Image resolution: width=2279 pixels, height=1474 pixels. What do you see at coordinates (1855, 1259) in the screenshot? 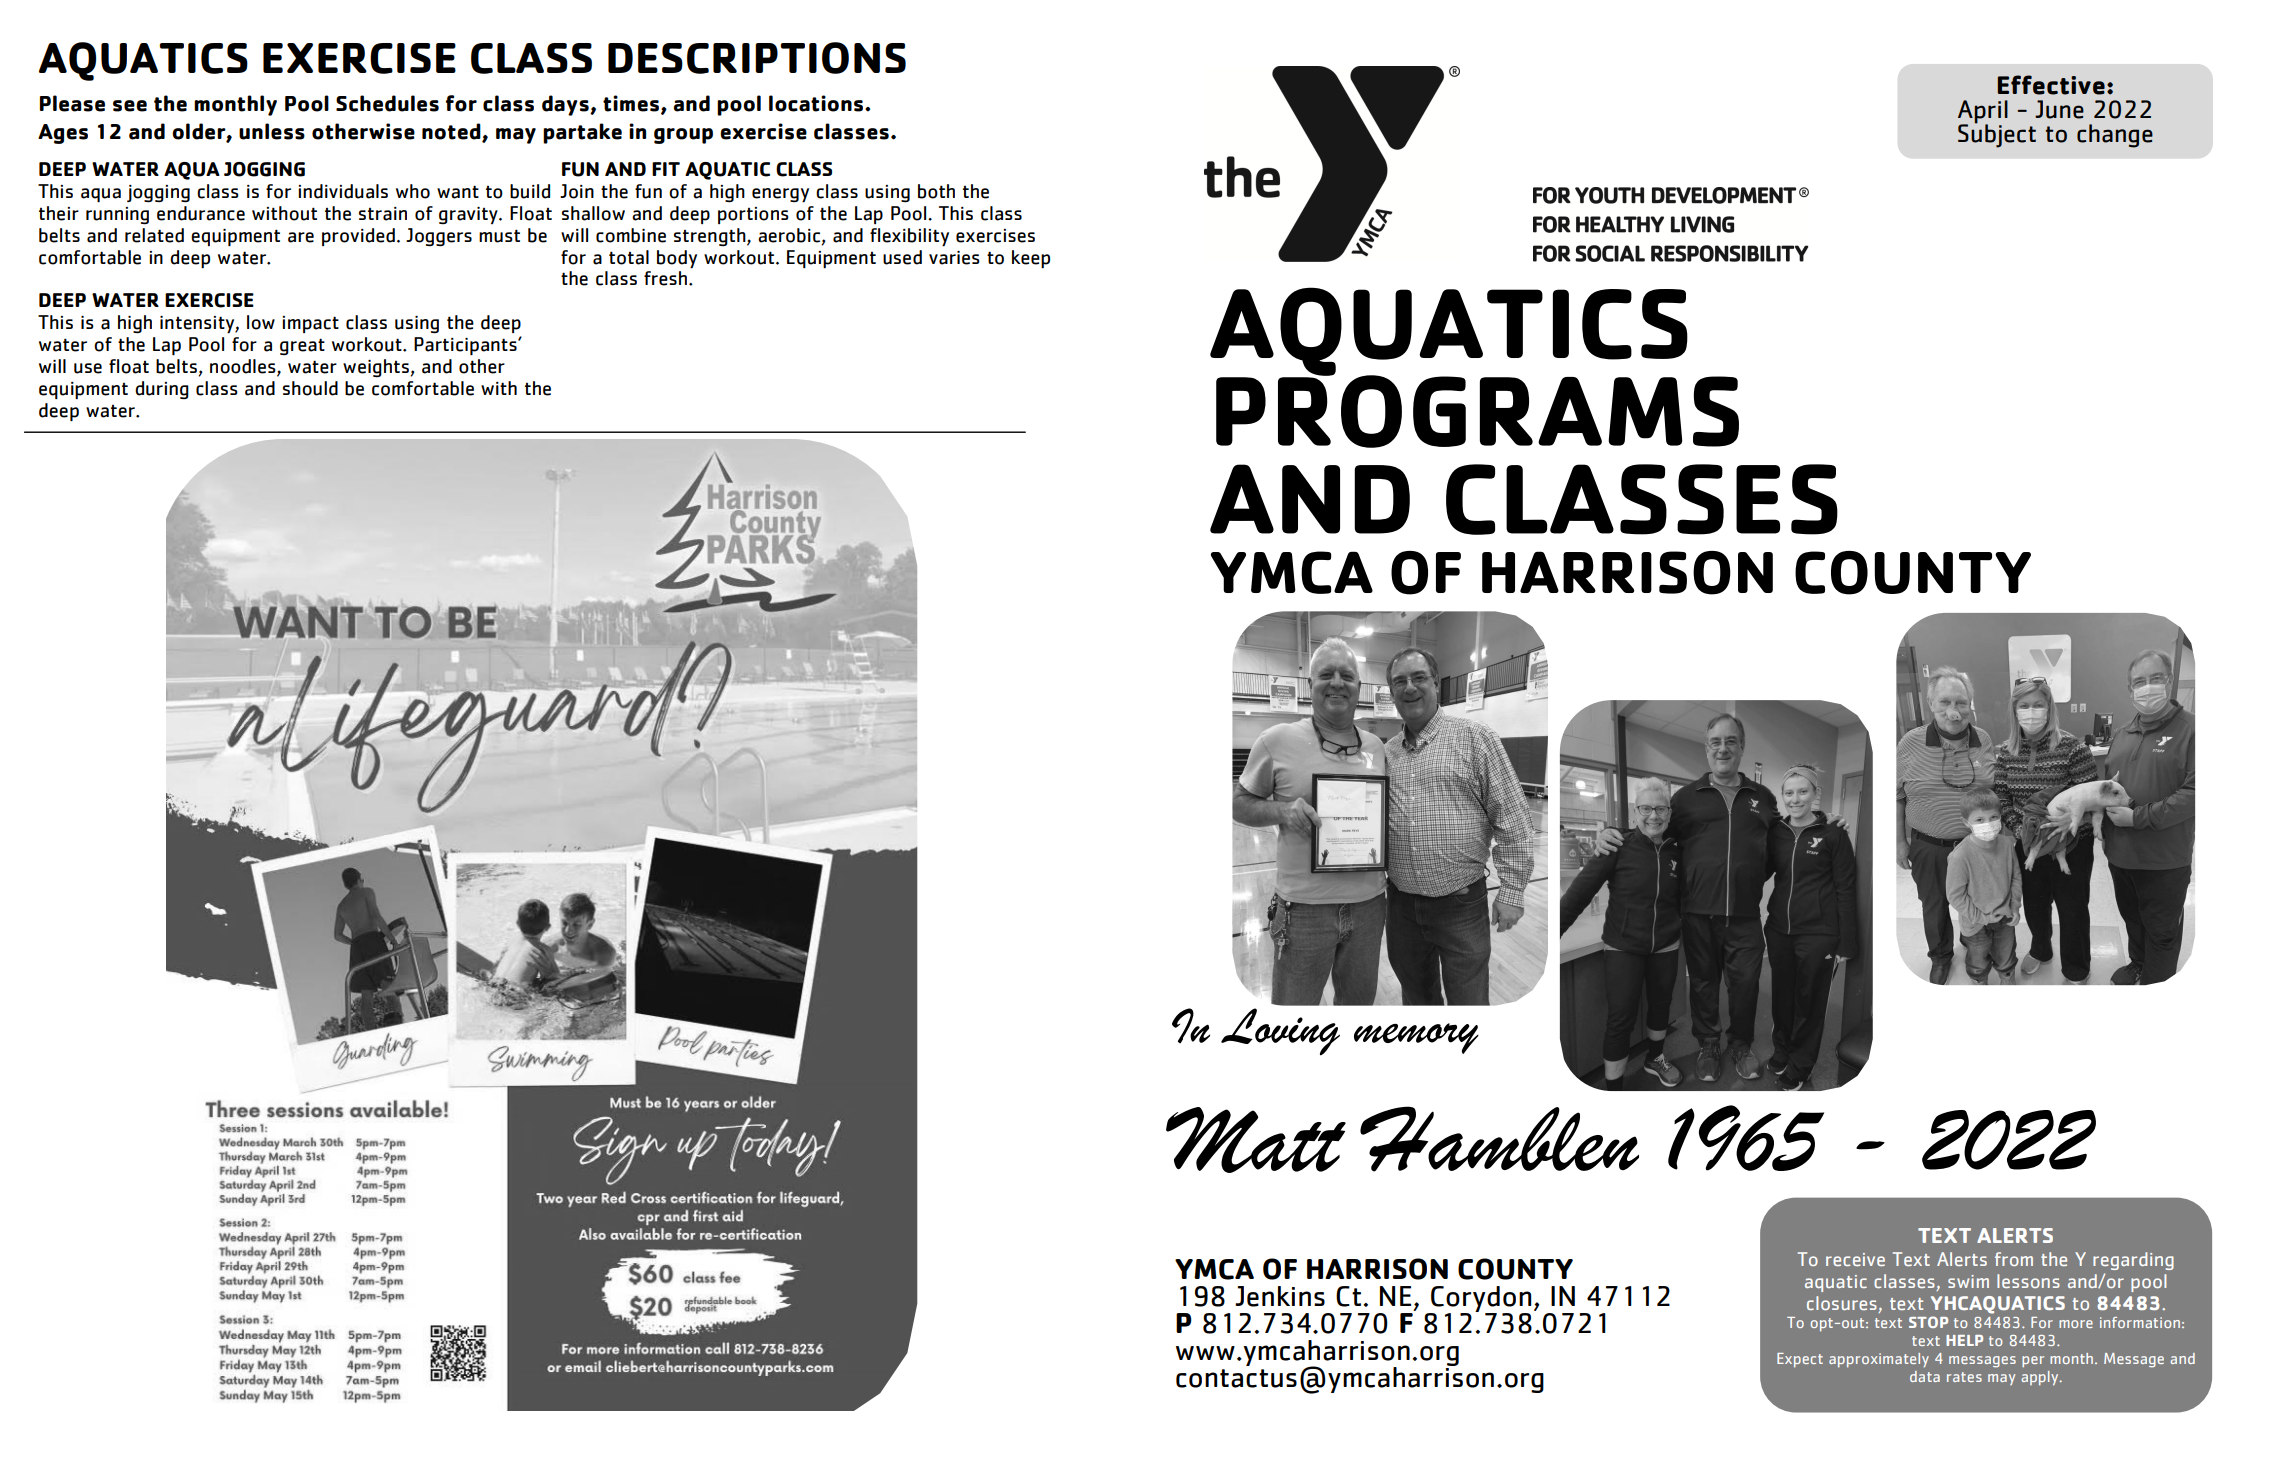
I see `receive` at bounding box center [1855, 1259].
